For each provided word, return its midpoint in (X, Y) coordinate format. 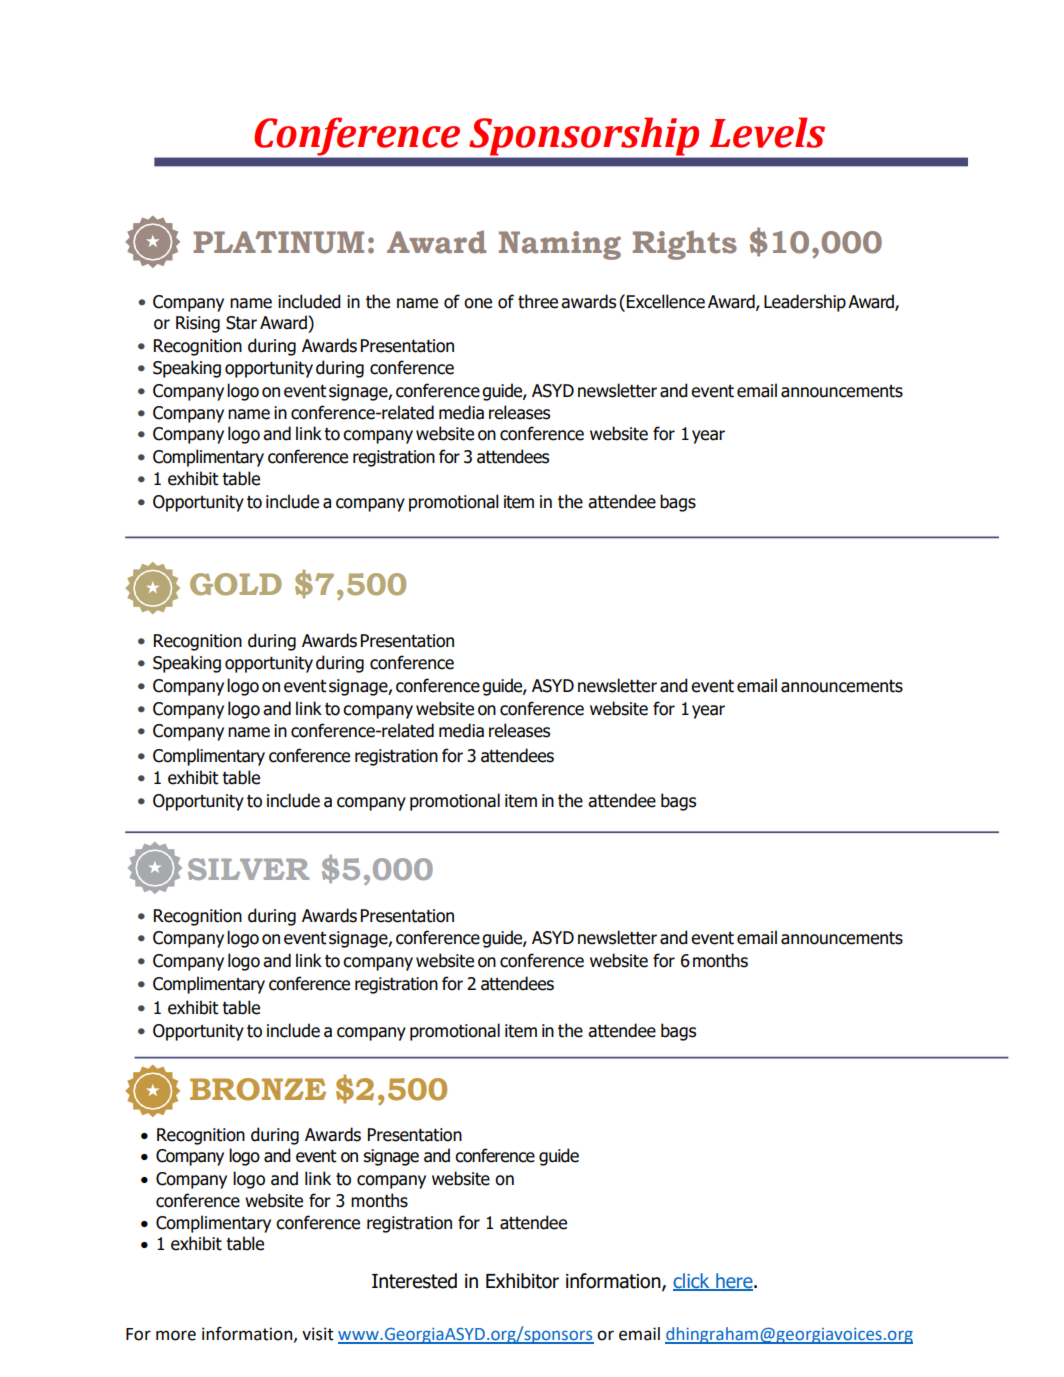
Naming (560, 245)
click (692, 1281)
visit (318, 1334)
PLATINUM (278, 242)
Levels (767, 132)
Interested (414, 1281)
